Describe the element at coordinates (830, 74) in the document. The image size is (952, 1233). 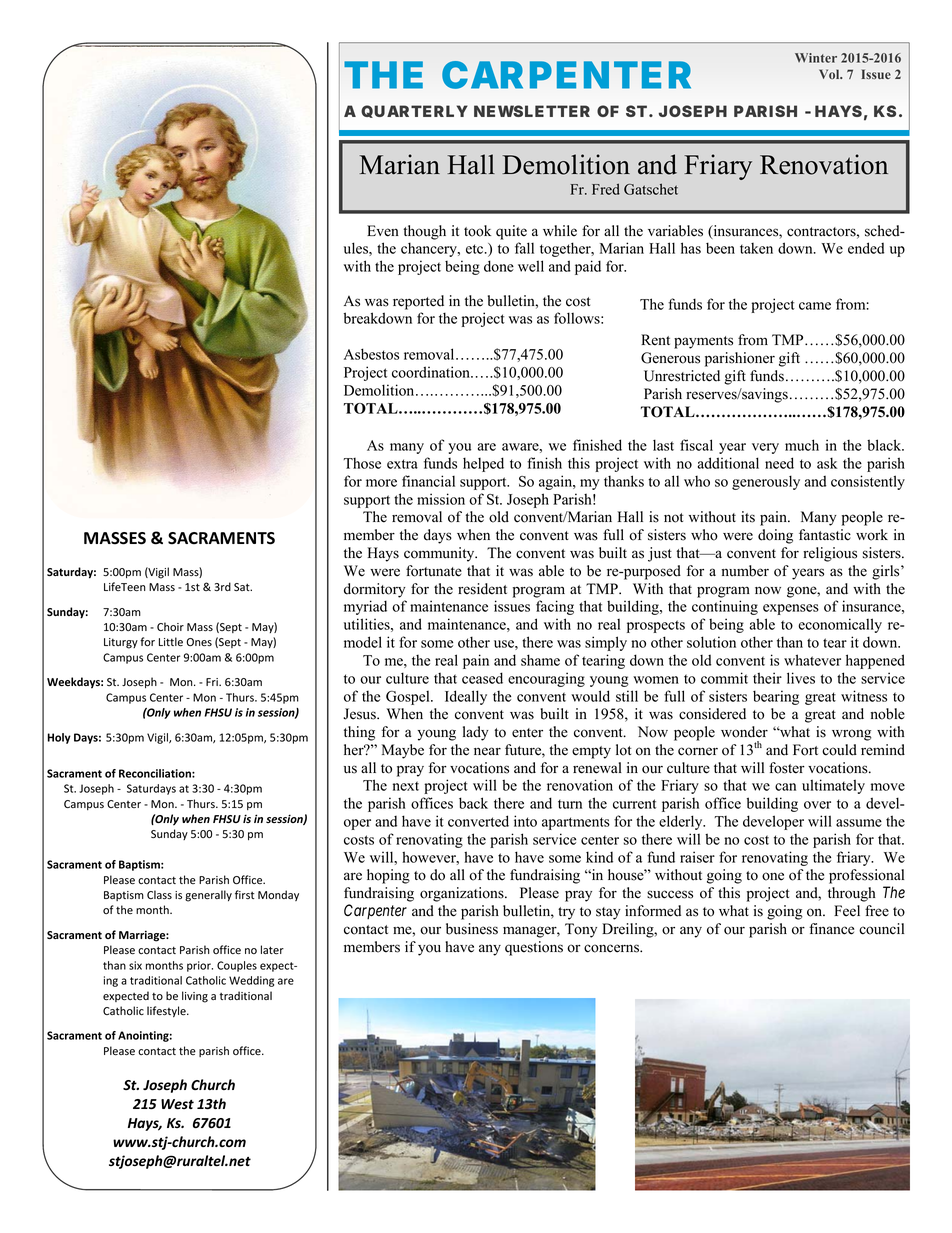
I see `Vol` at that location.
